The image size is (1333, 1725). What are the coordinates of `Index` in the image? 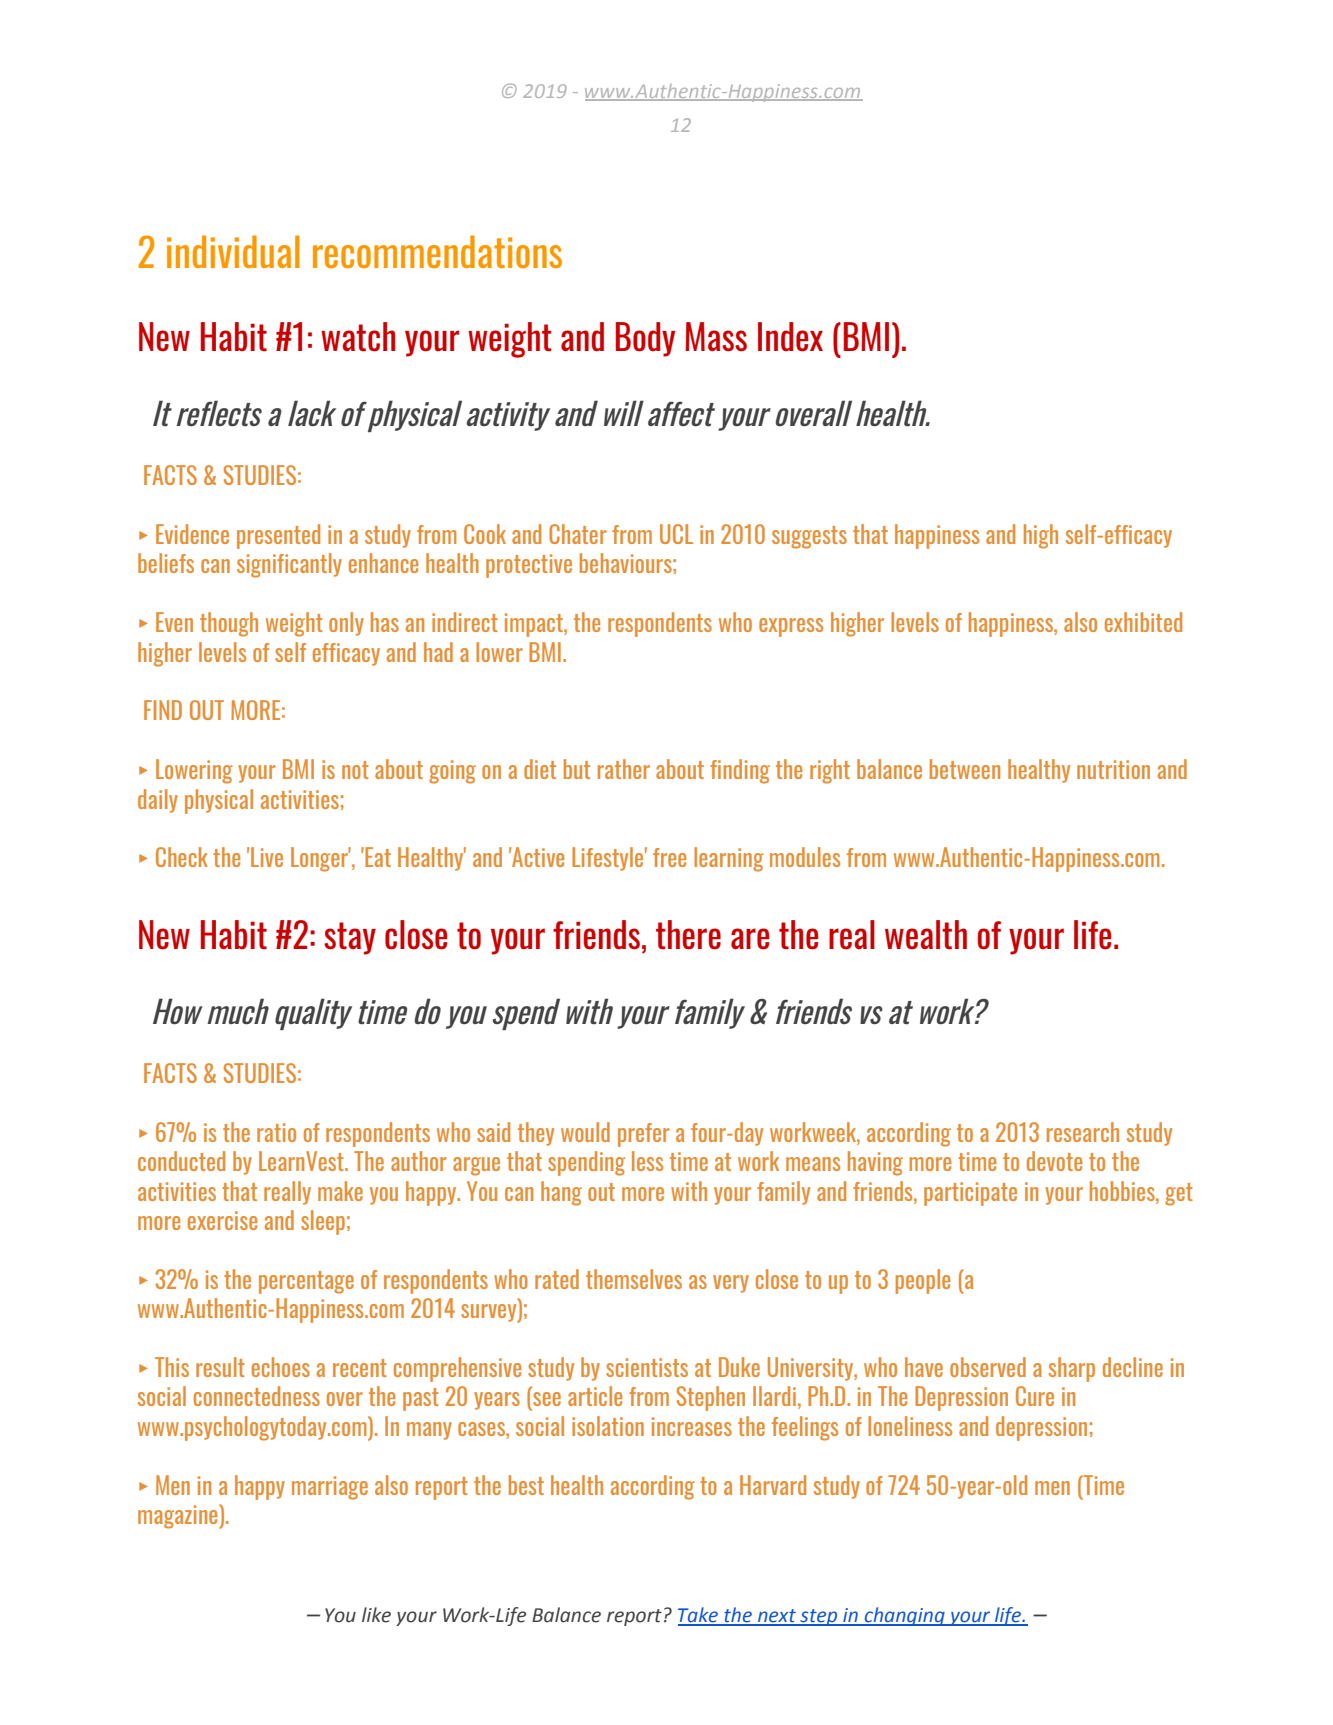 It's located at (790, 337).
